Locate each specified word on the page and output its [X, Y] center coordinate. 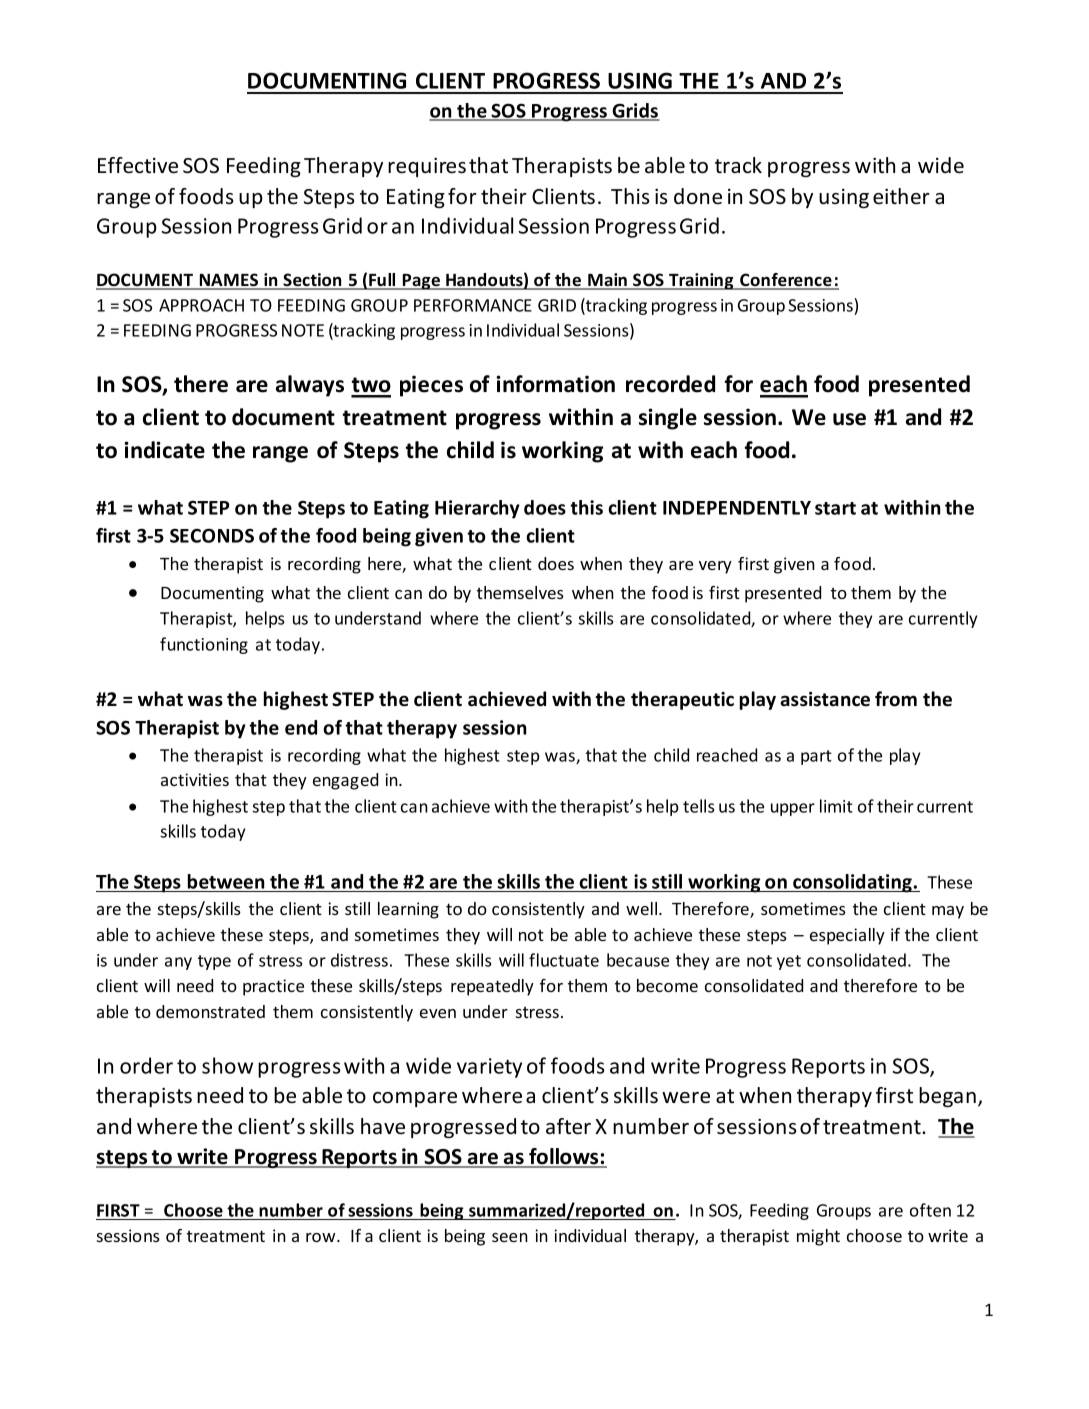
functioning [204, 645]
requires [427, 167]
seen [510, 1237]
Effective [138, 165]
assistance [825, 699]
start [835, 508]
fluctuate [564, 960]
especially [847, 936]
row [322, 1237]
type [214, 962]
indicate [164, 450]
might [818, 1237]
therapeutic [682, 700]
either [901, 196]
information [555, 384]
